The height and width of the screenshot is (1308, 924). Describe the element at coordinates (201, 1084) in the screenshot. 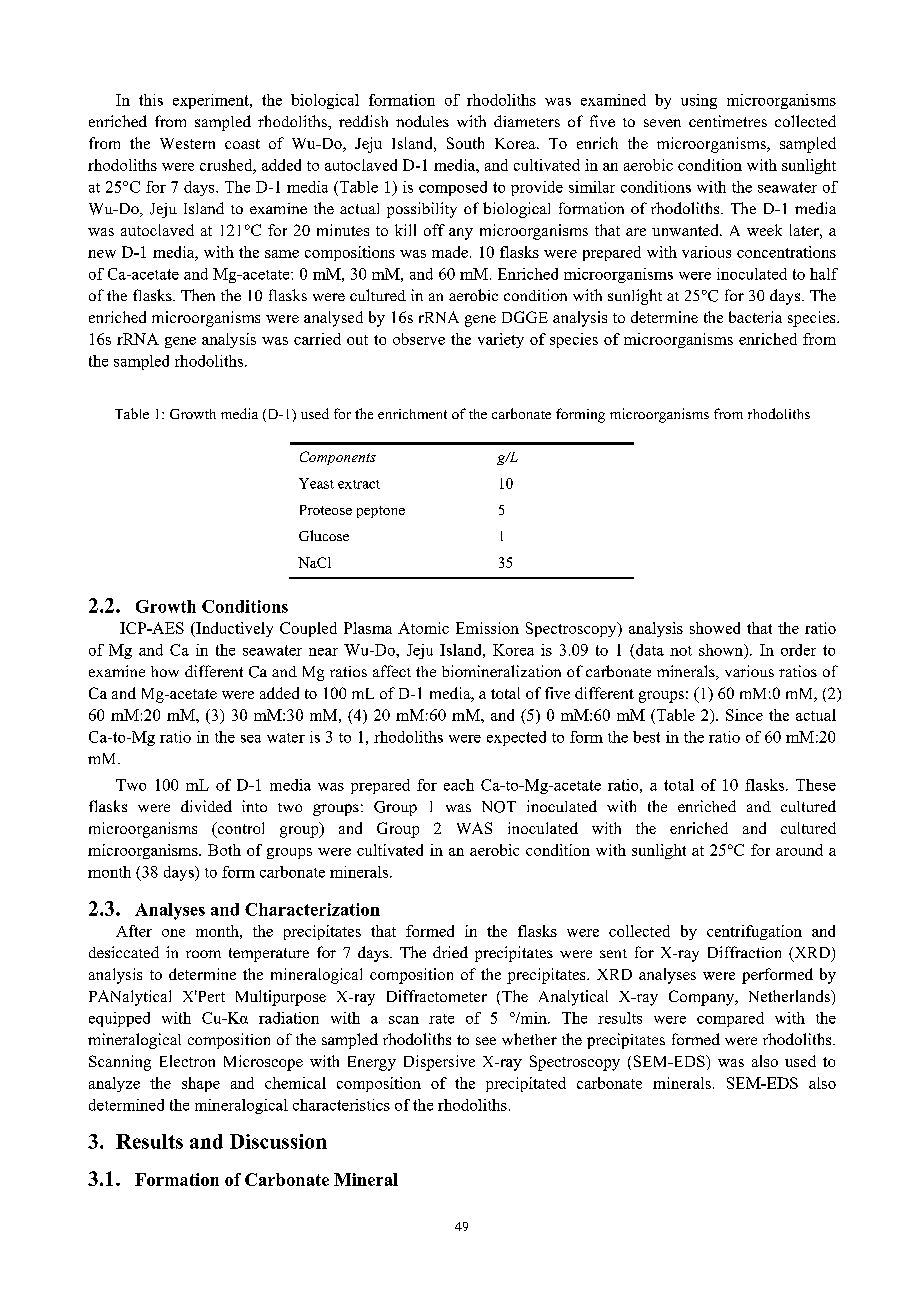

I see `shape` at that location.
